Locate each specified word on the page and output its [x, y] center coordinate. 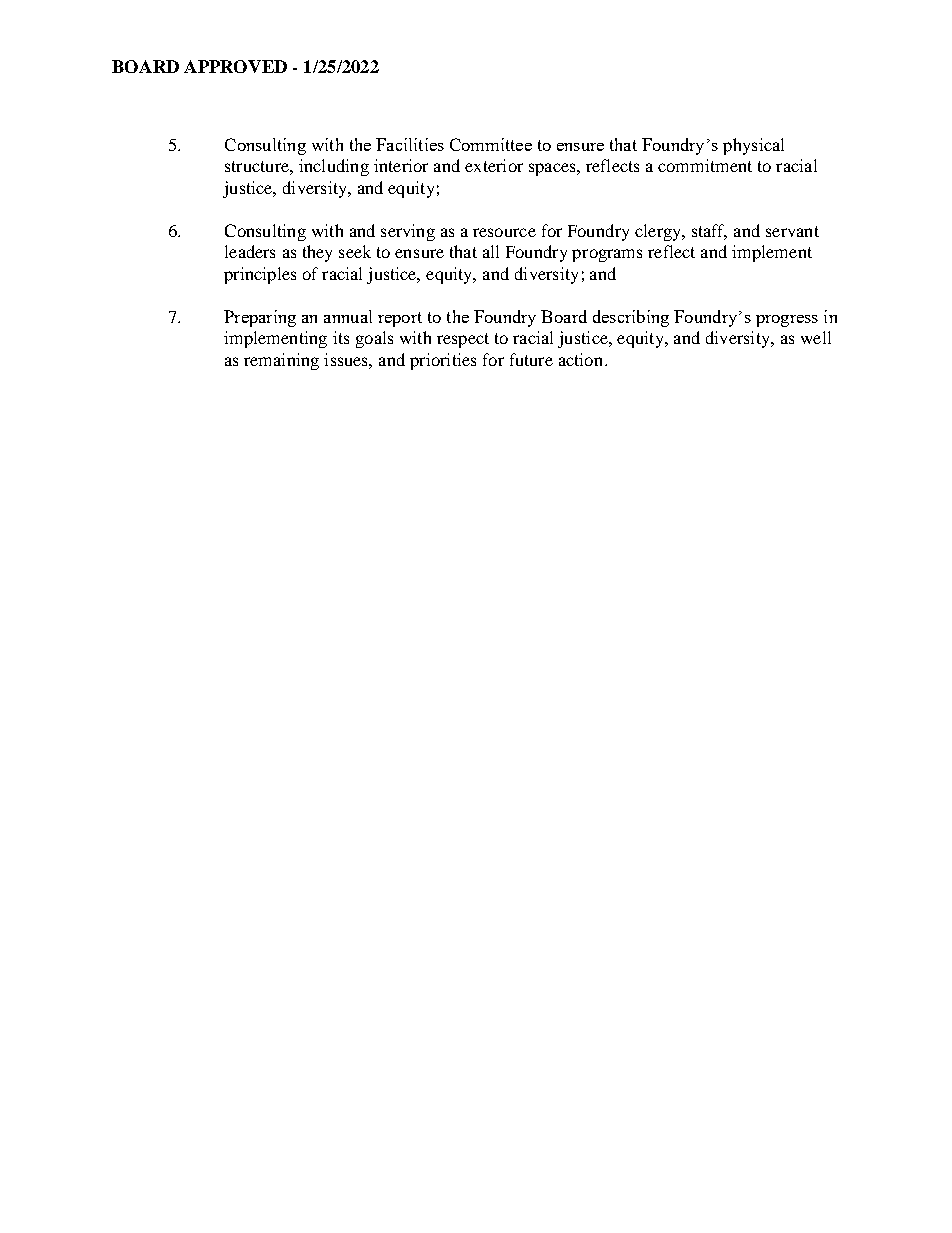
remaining [281, 361]
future [531, 359]
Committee [491, 144]
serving [408, 232]
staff [709, 232]
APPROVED [235, 66]
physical [753, 146]
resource [504, 232]
